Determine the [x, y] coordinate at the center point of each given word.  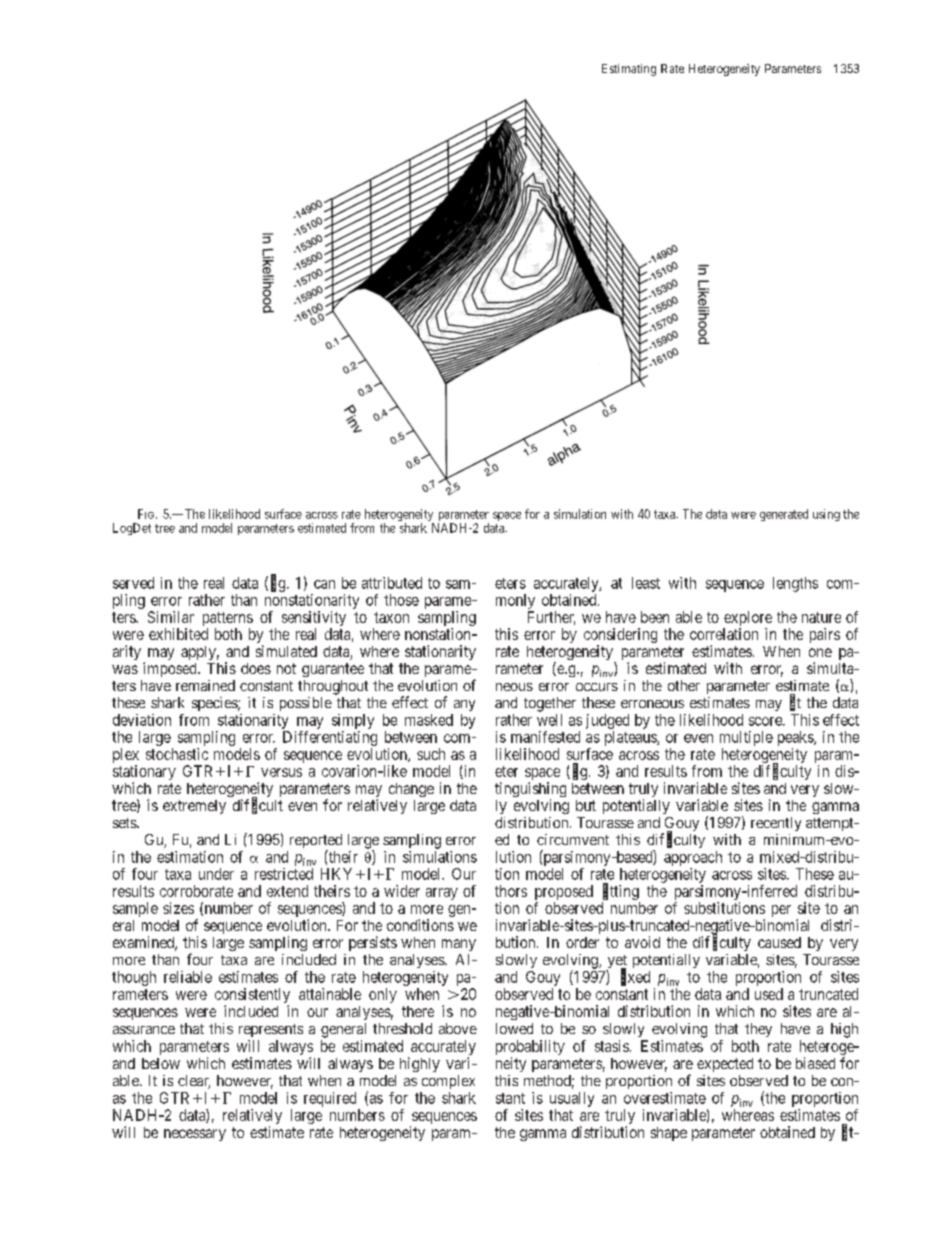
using [826, 515]
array [442, 894]
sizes [178, 908]
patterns [228, 620]
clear [194, 1082]
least [646, 583]
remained [205, 685]
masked [429, 720]
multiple [746, 738]
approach [693, 858]
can [324, 584]
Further [551, 618]
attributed [392, 583]
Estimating [629, 70]
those [401, 600]
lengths [795, 584]
